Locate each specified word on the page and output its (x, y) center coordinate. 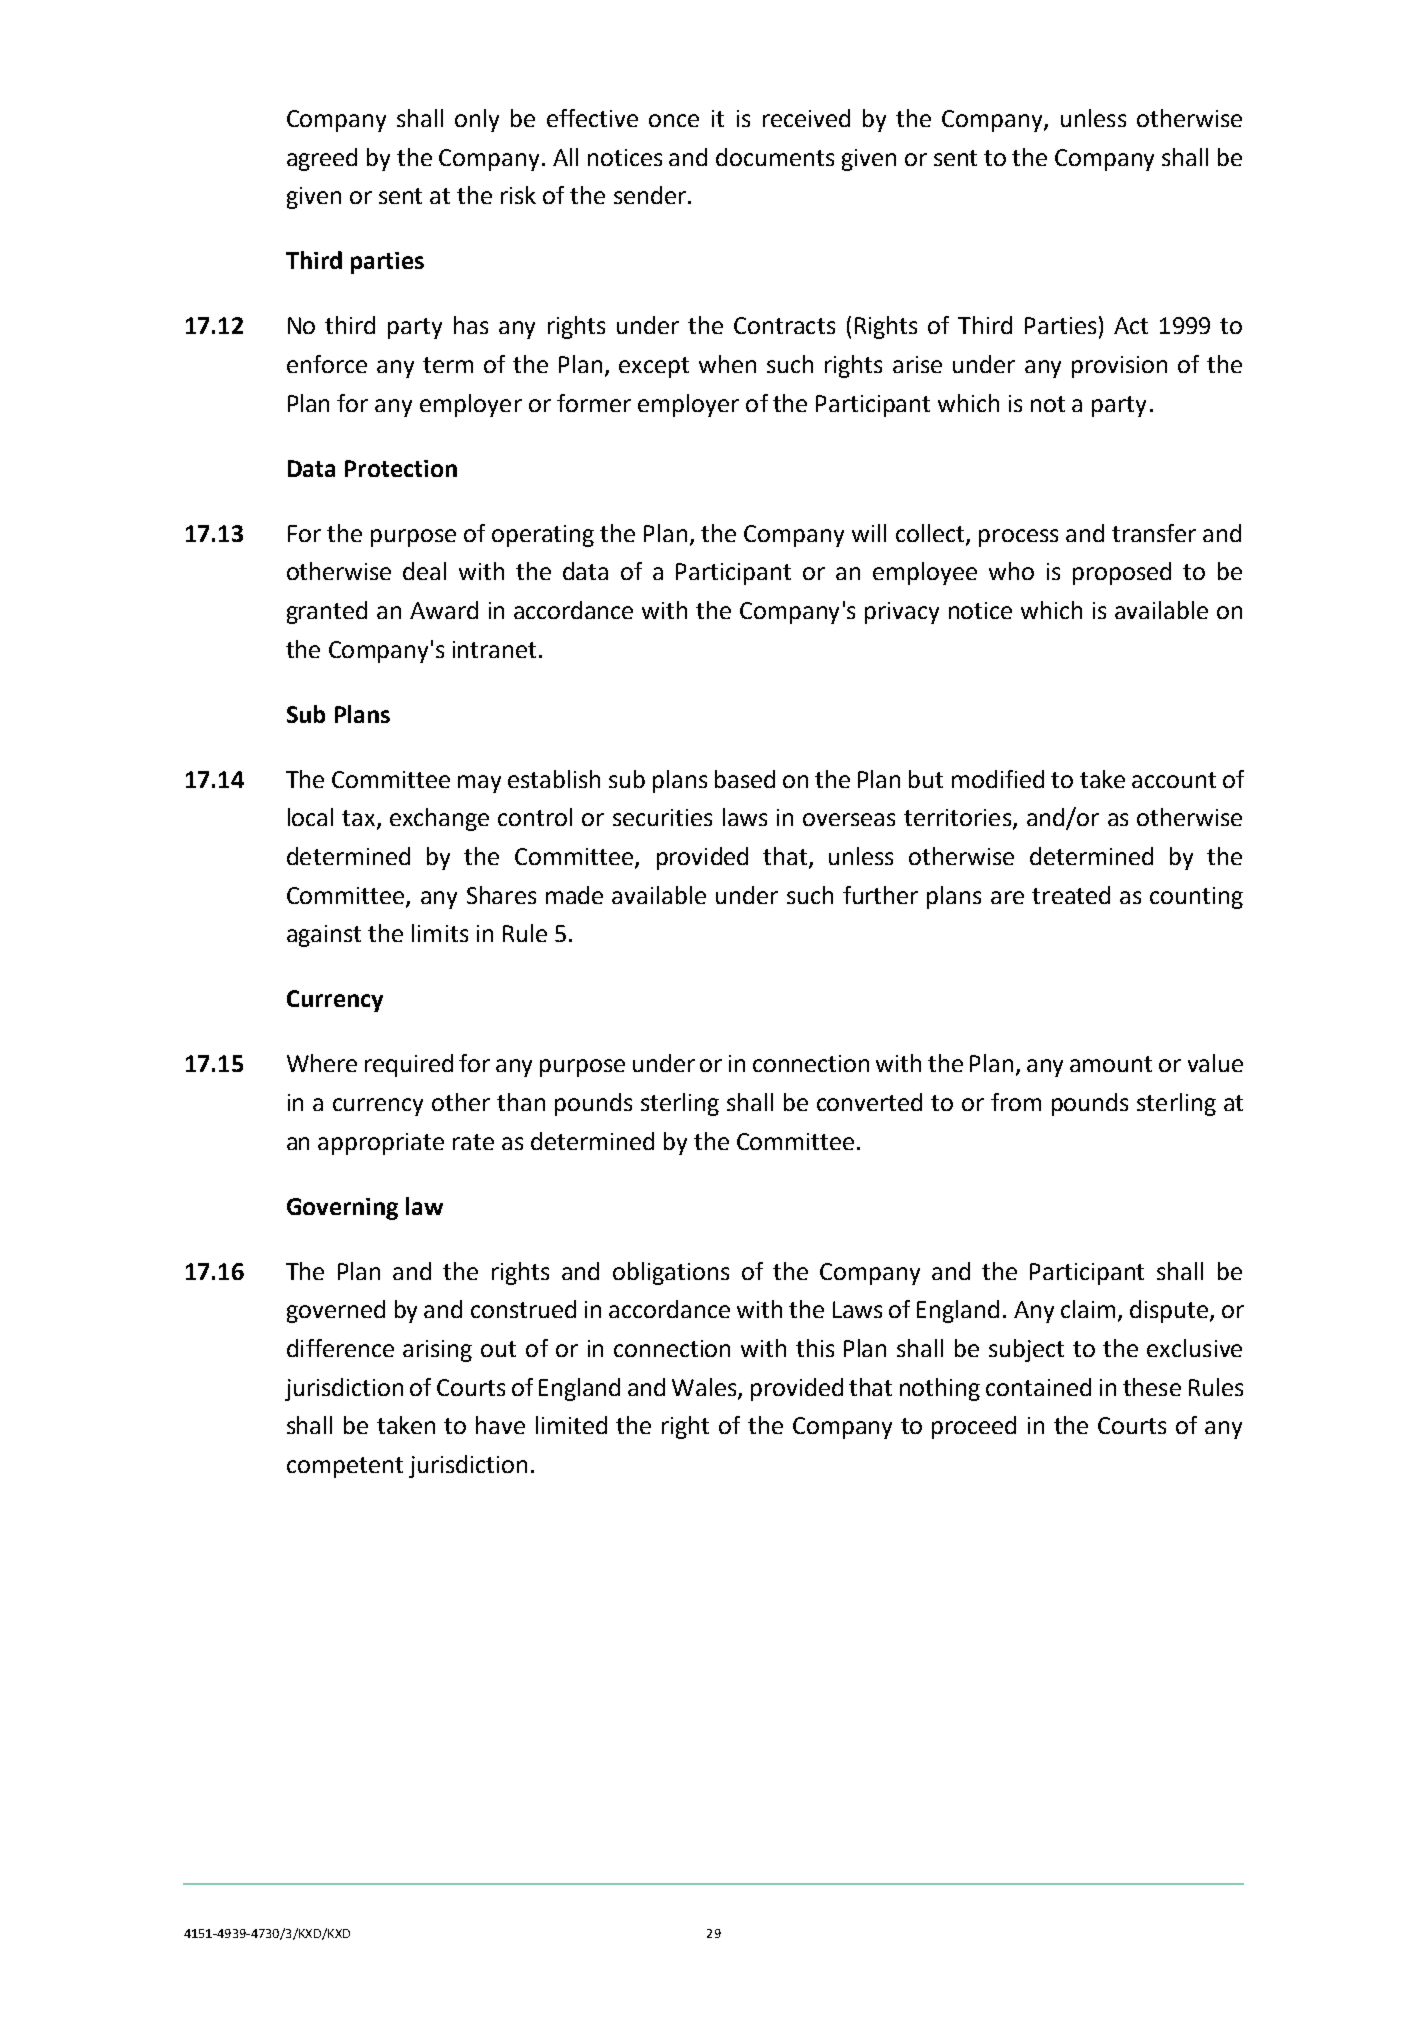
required (409, 1065)
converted (869, 1102)
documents (775, 157)
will (869, 533)
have (500, 1425)
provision (1119, 367)
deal (424, 571)
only (477, 120)
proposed (1122, 573)
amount (1111, 1064)
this (815, 1348)
